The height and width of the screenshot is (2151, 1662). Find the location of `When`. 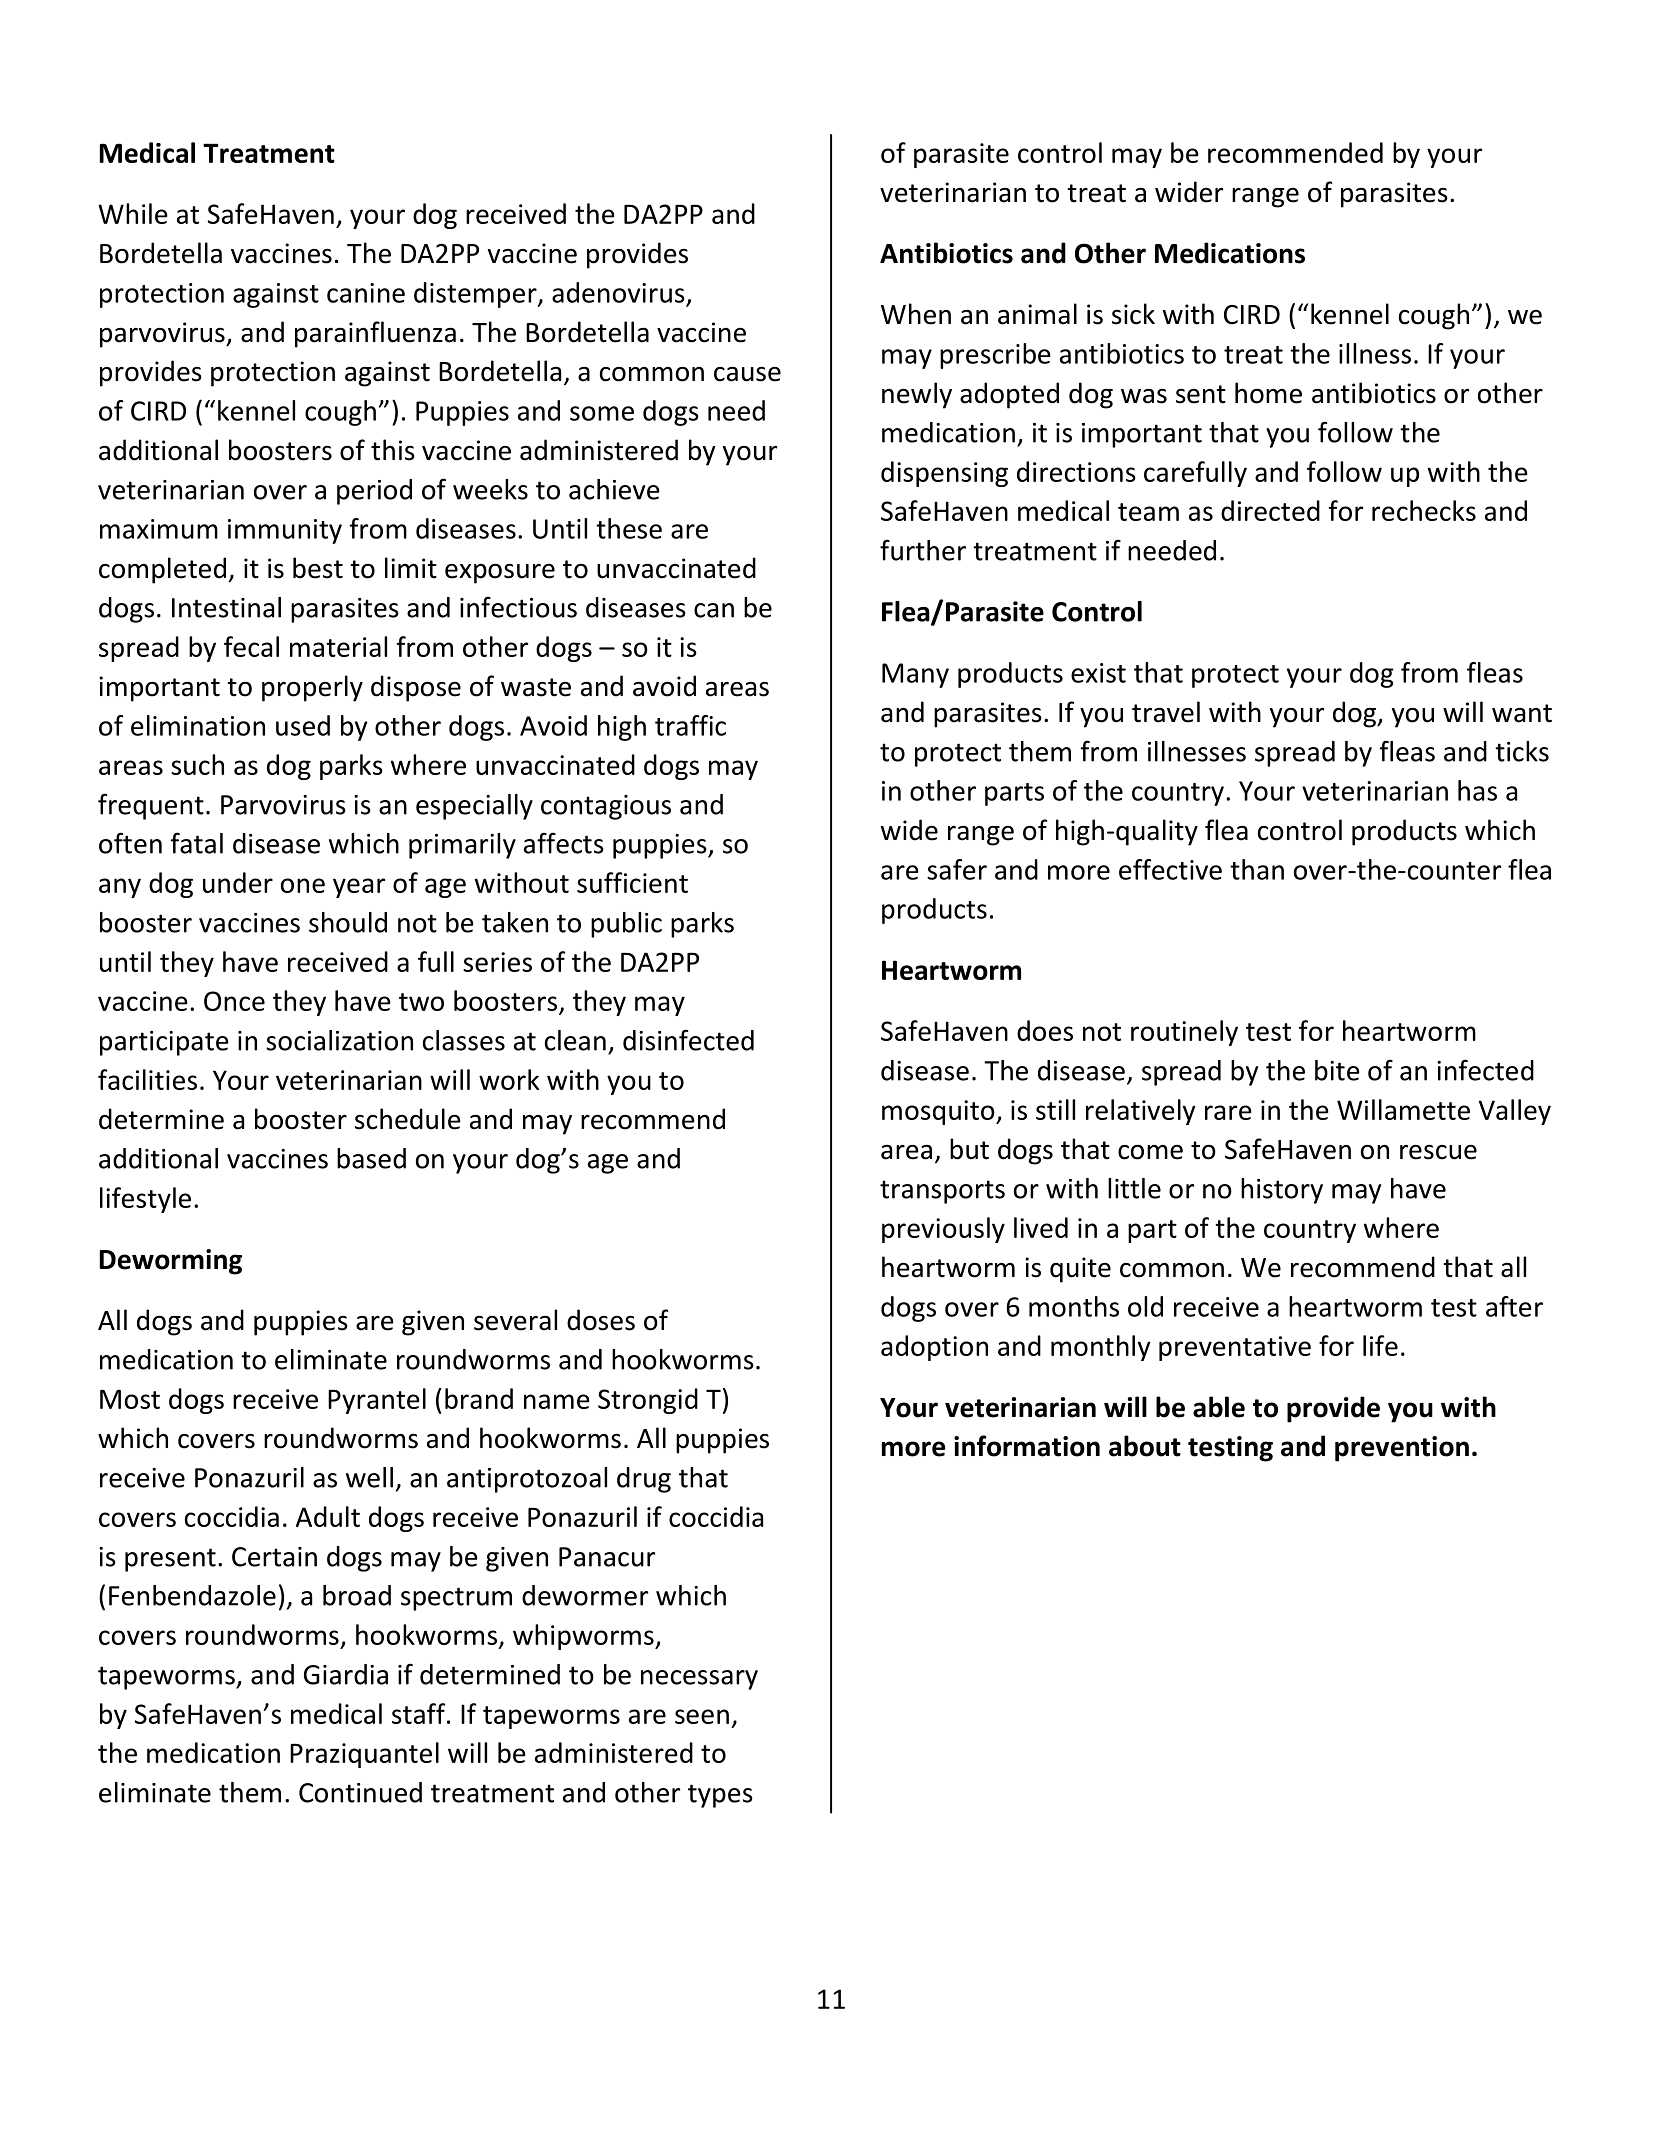

When is located at coordinates (916, 314).
